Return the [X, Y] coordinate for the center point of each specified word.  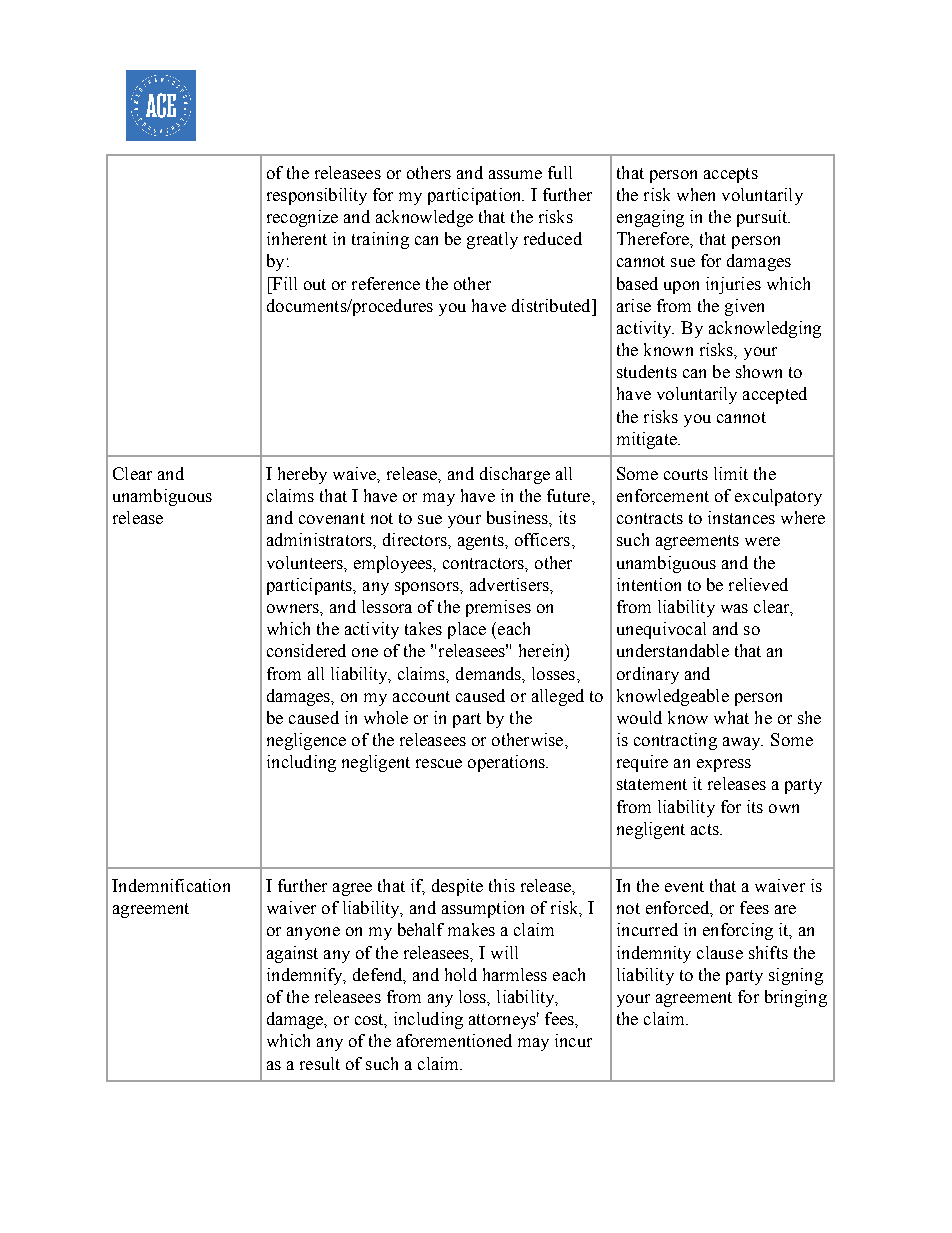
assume [515, 174]
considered [306, 650]
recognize [302, 218]
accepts [731, 175]
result [320, 1063]
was [734, 608]
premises [498, 608]
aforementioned [454, 1040]
